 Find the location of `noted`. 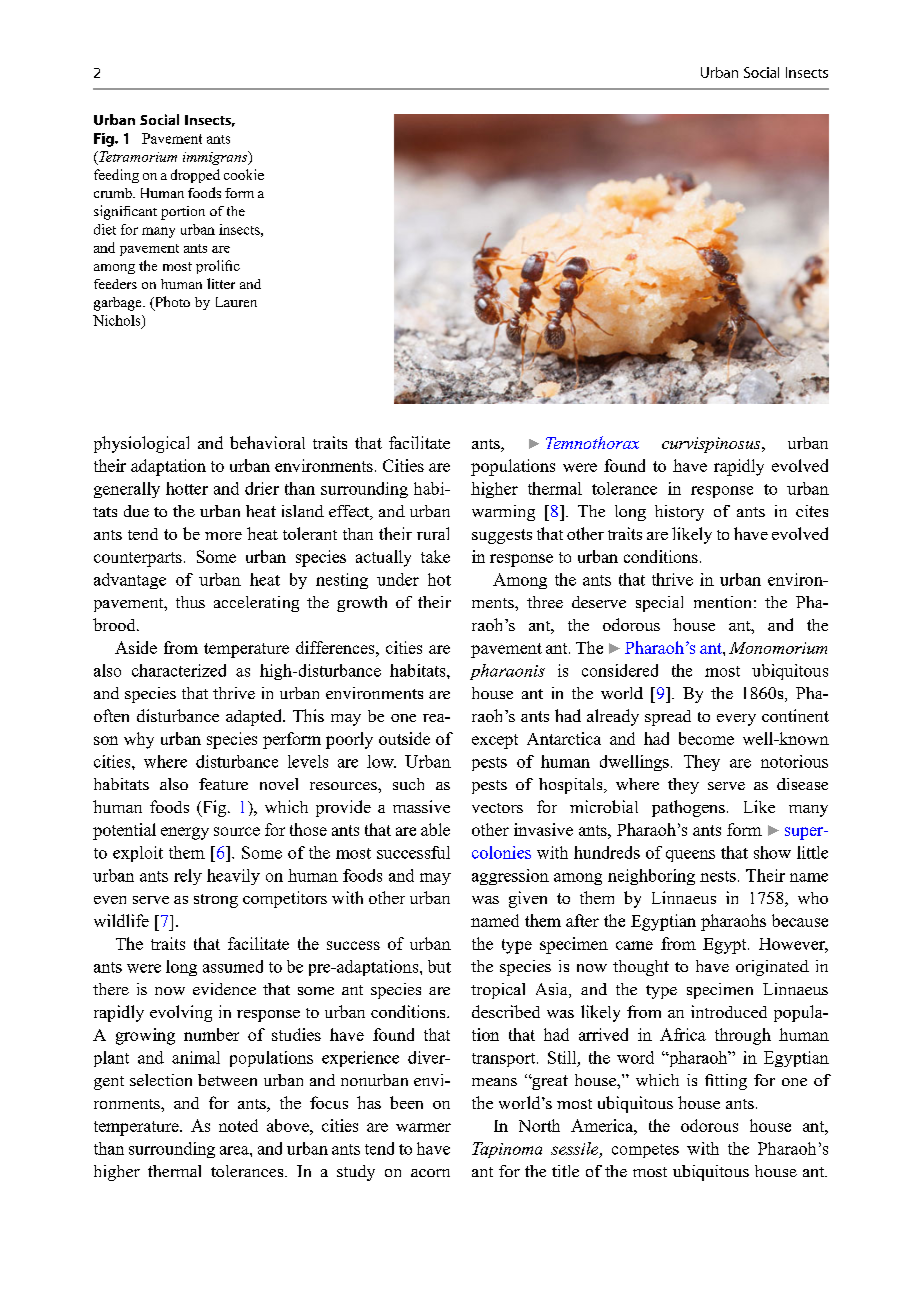

noted is located at coordinates (238, 1125).
